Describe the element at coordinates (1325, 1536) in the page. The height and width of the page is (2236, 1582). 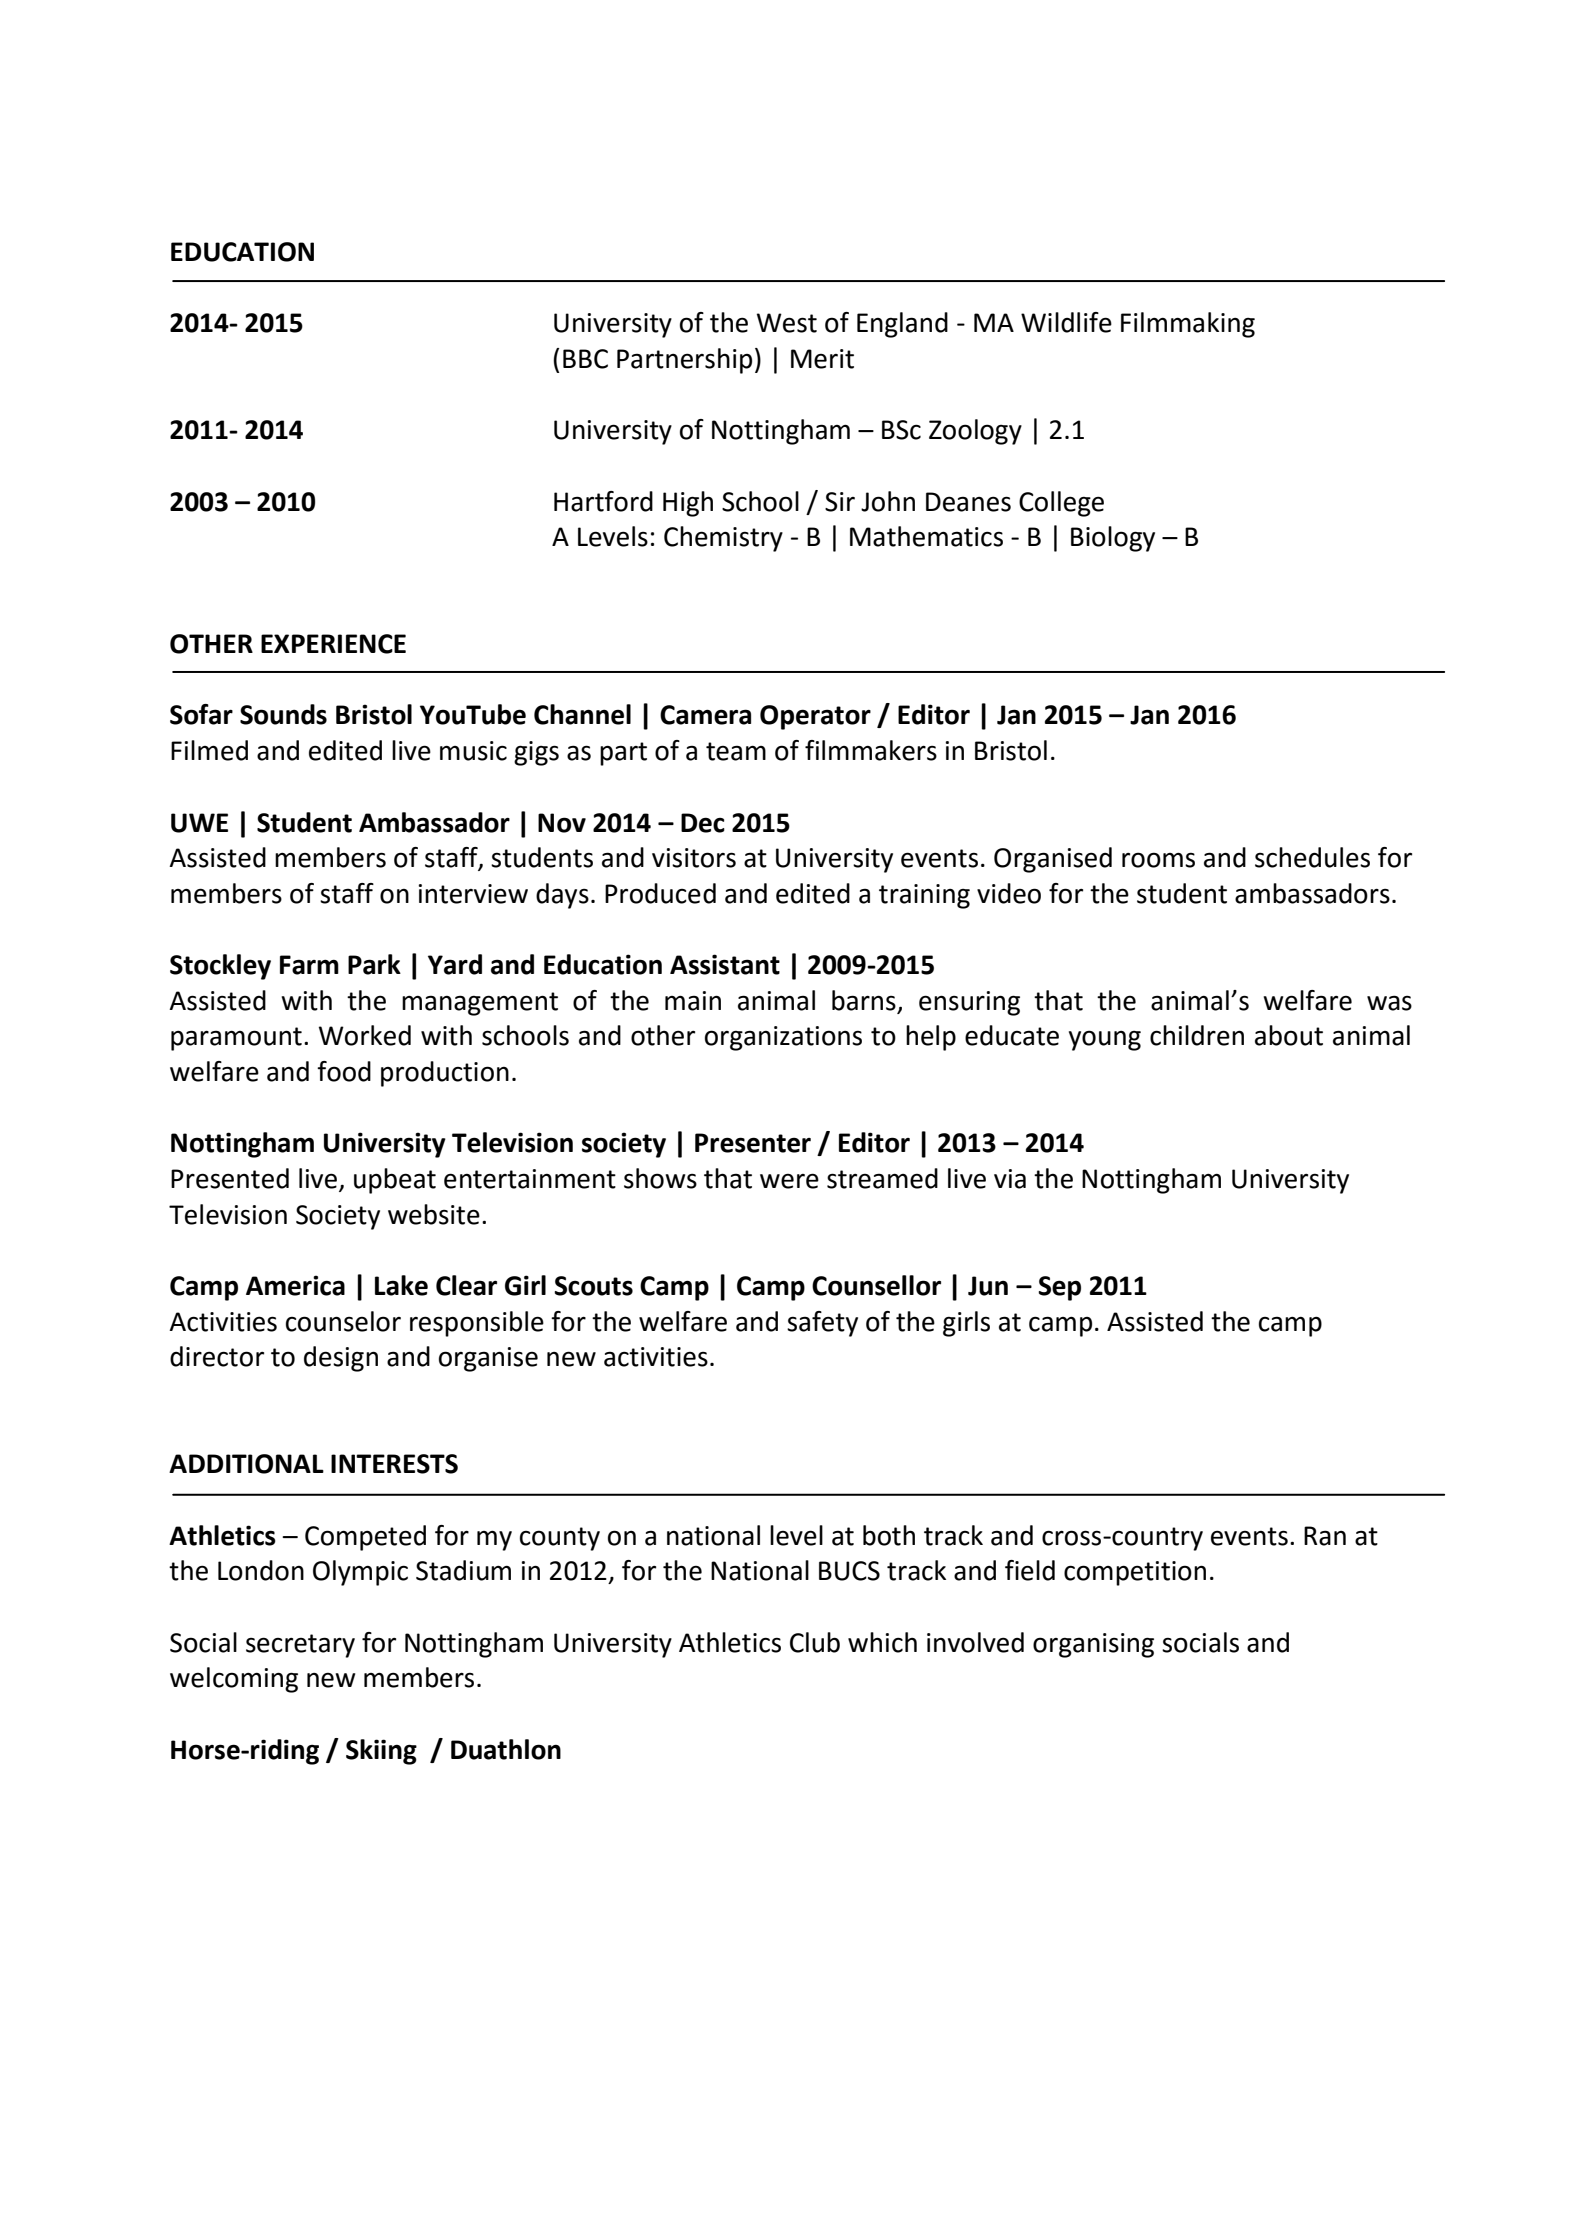
I see `Ran` at that location.
